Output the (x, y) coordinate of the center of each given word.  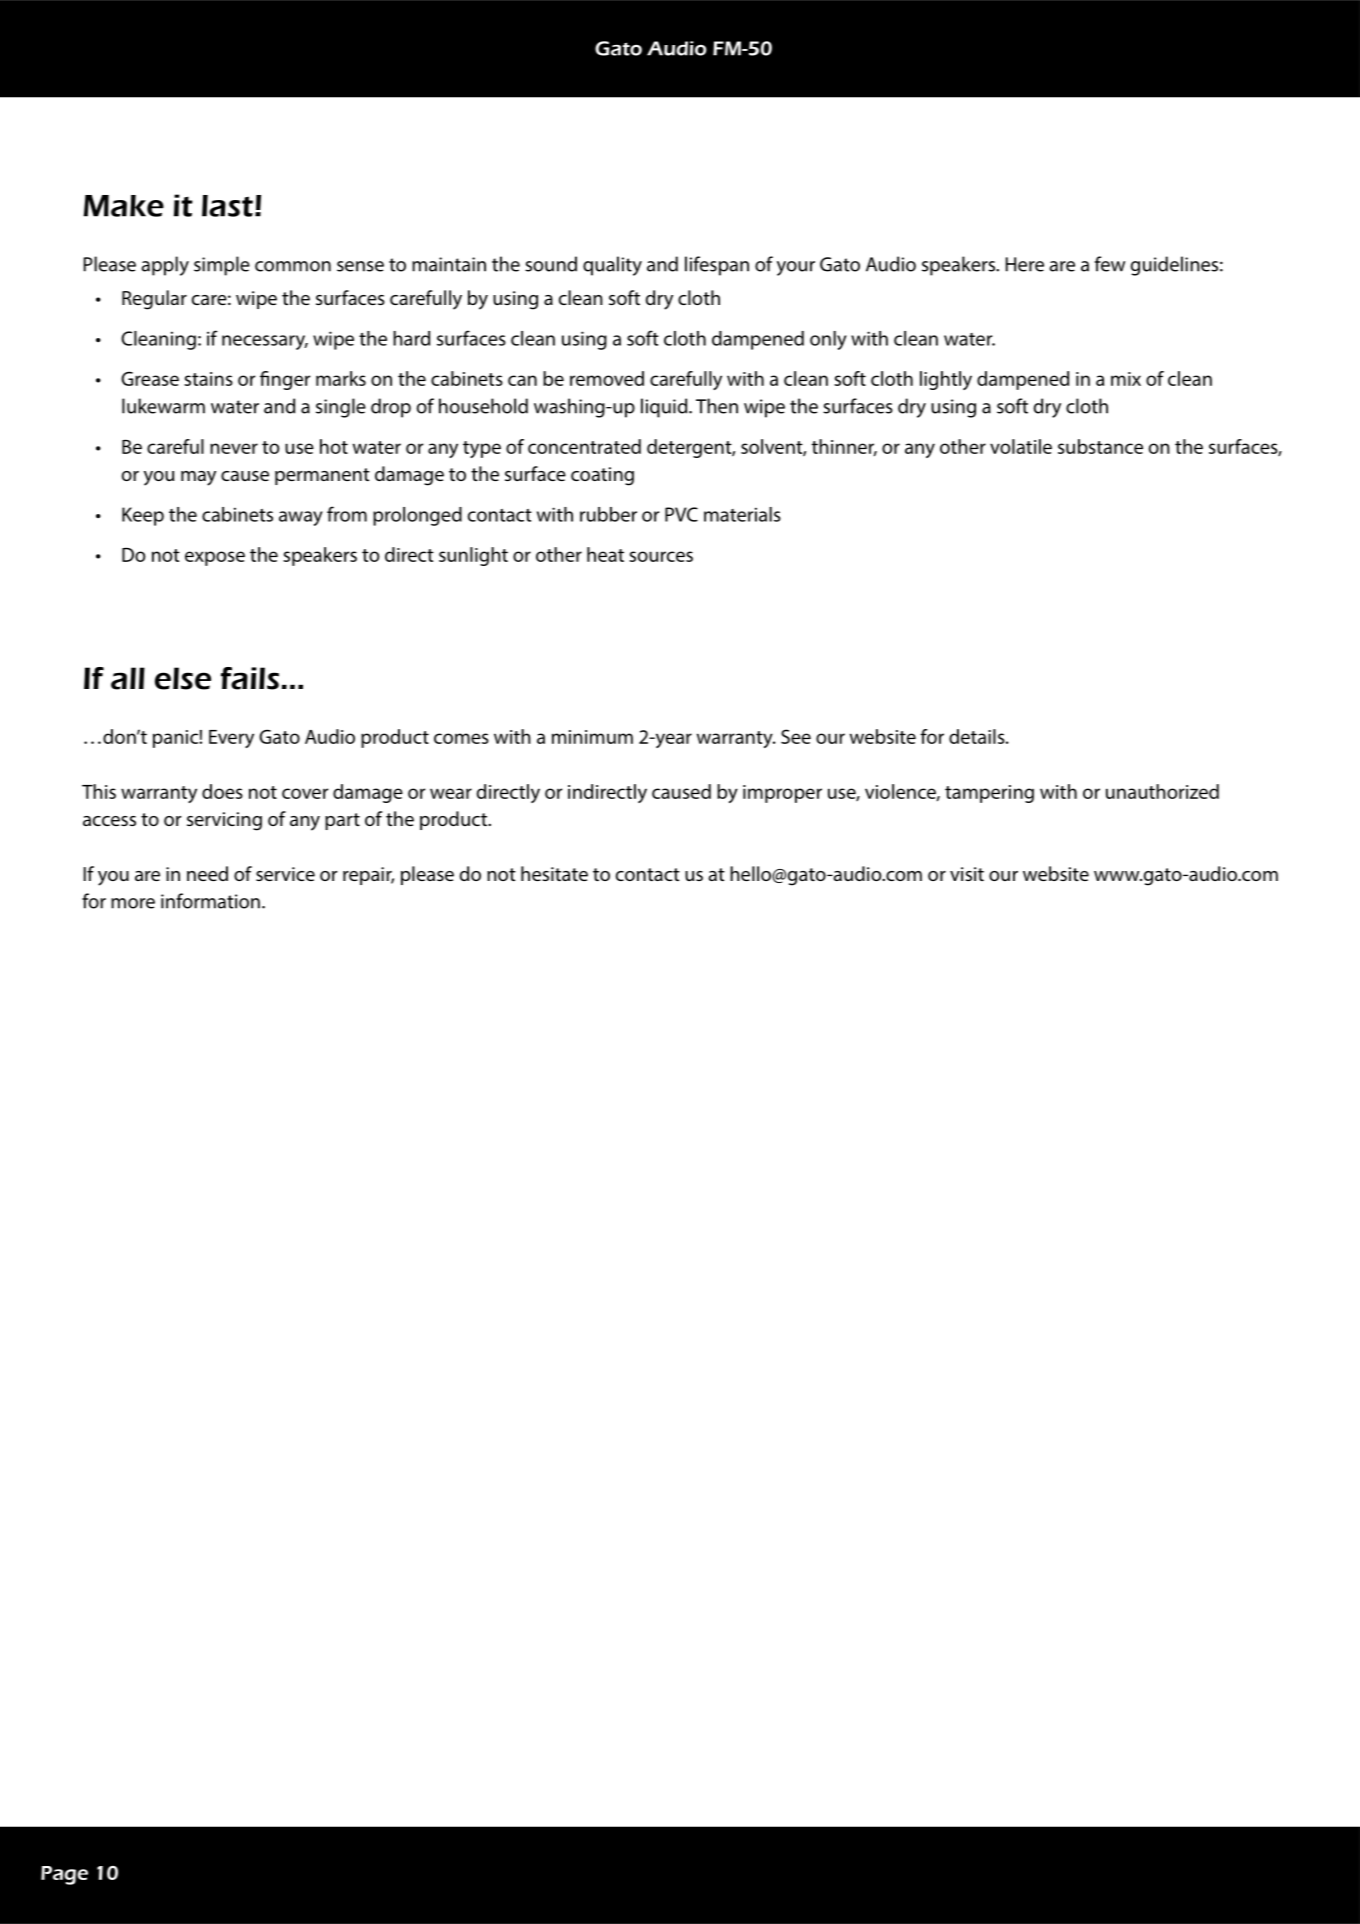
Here (1025, 264)
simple (222, 266)
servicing (224, 821)
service (285, 874)
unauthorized (1162, 791)
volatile (1021, 446)
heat (605, 554)
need (207, 873)
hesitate (554, 873)
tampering (989, 794)
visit (967, 874)
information (210, 901)
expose (215, 558)
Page (64, 1875)
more (133, 903)
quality (612, 266)
